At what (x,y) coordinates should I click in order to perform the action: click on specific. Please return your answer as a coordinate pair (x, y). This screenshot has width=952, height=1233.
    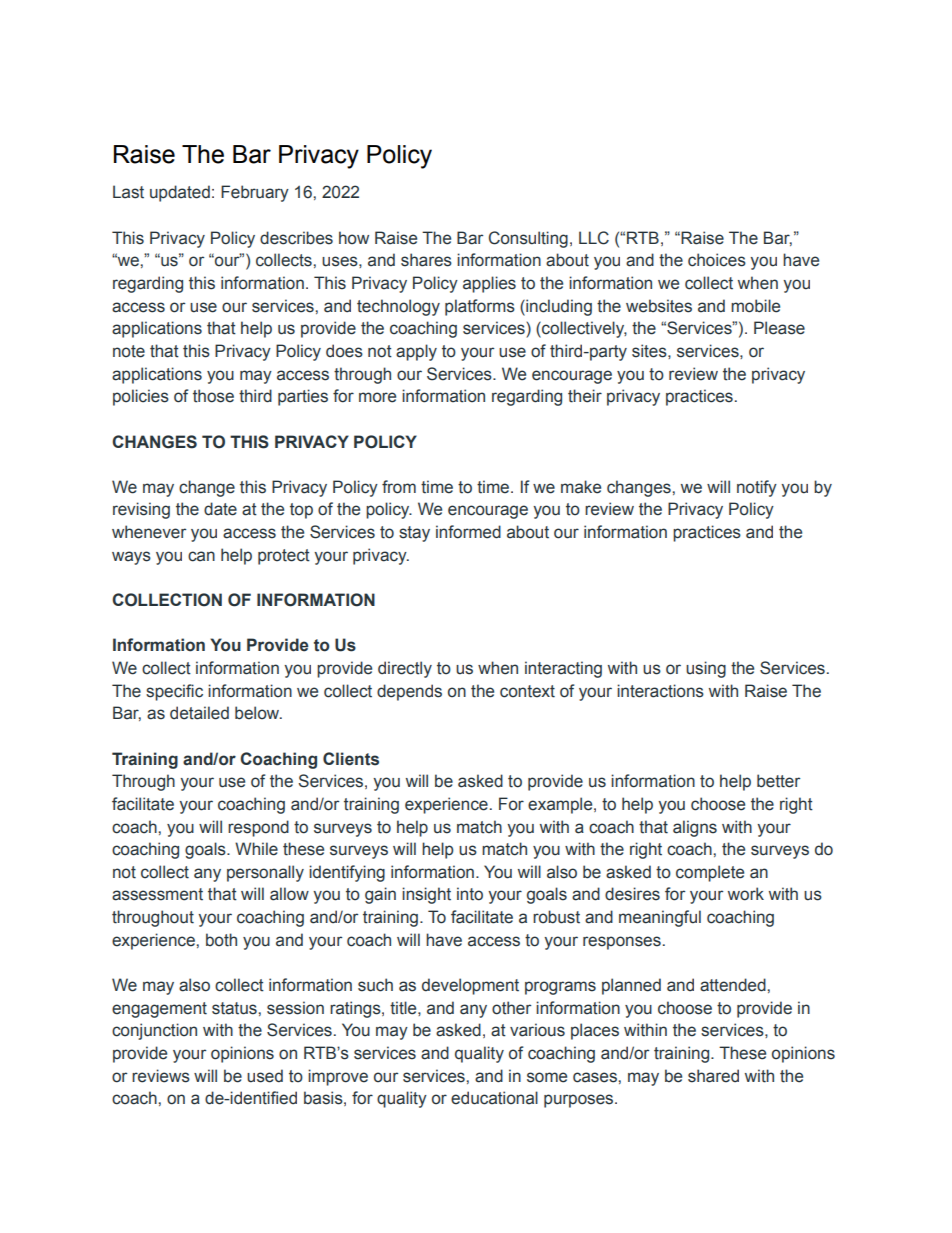
    Looking at the image, I should click on (174, 692).
